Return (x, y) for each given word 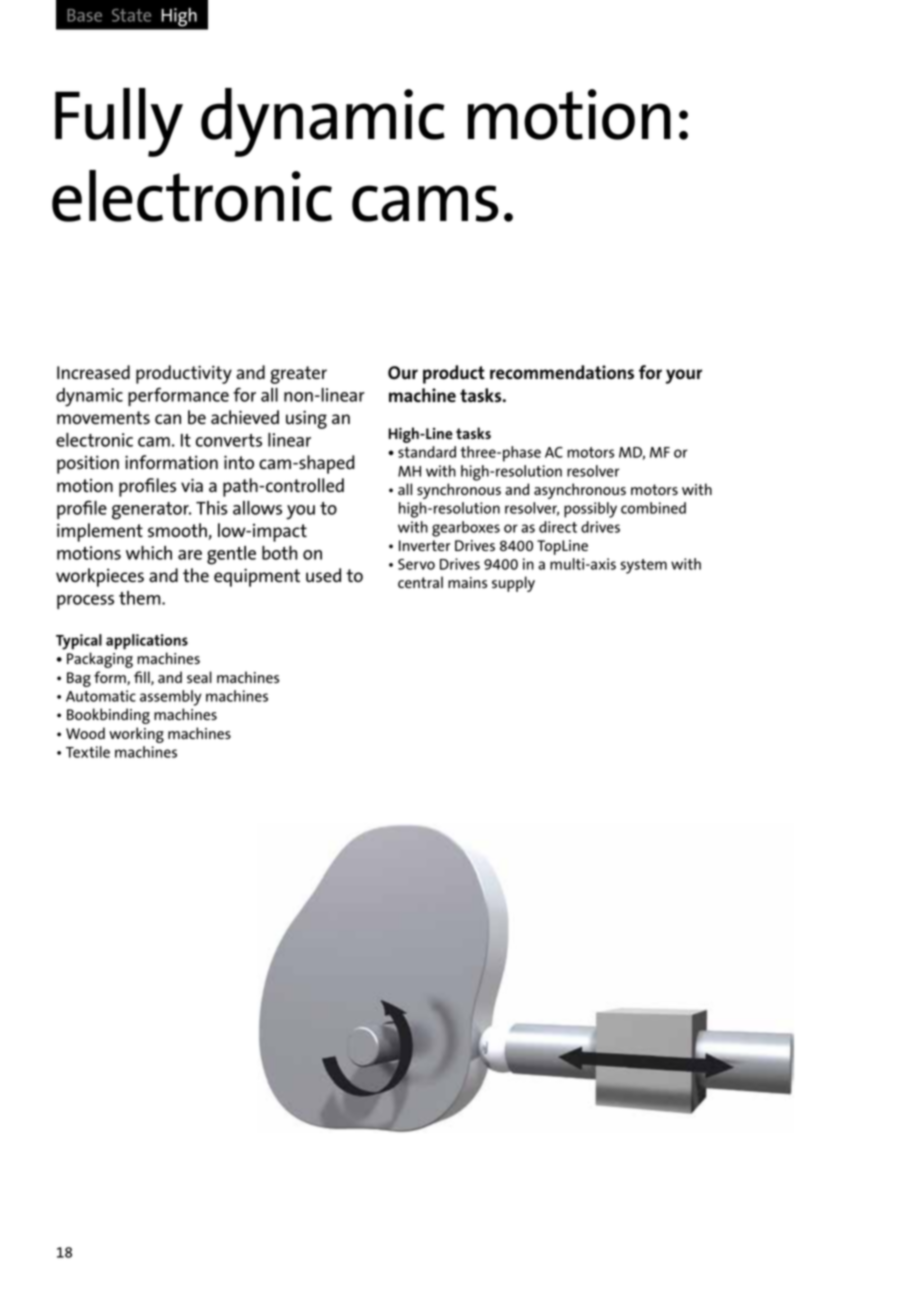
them (141, 598)
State (131, 15)
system (644, 566)
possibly (590, 510)
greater (298, 375)
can (168, 419)
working (136, 735)
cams (425, 203)
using (306, 419)
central (420, 582)
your (684, 376)
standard (427, 452)
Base (84, 15)
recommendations (562, 372)
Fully (119, 122)
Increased (93, 372)
